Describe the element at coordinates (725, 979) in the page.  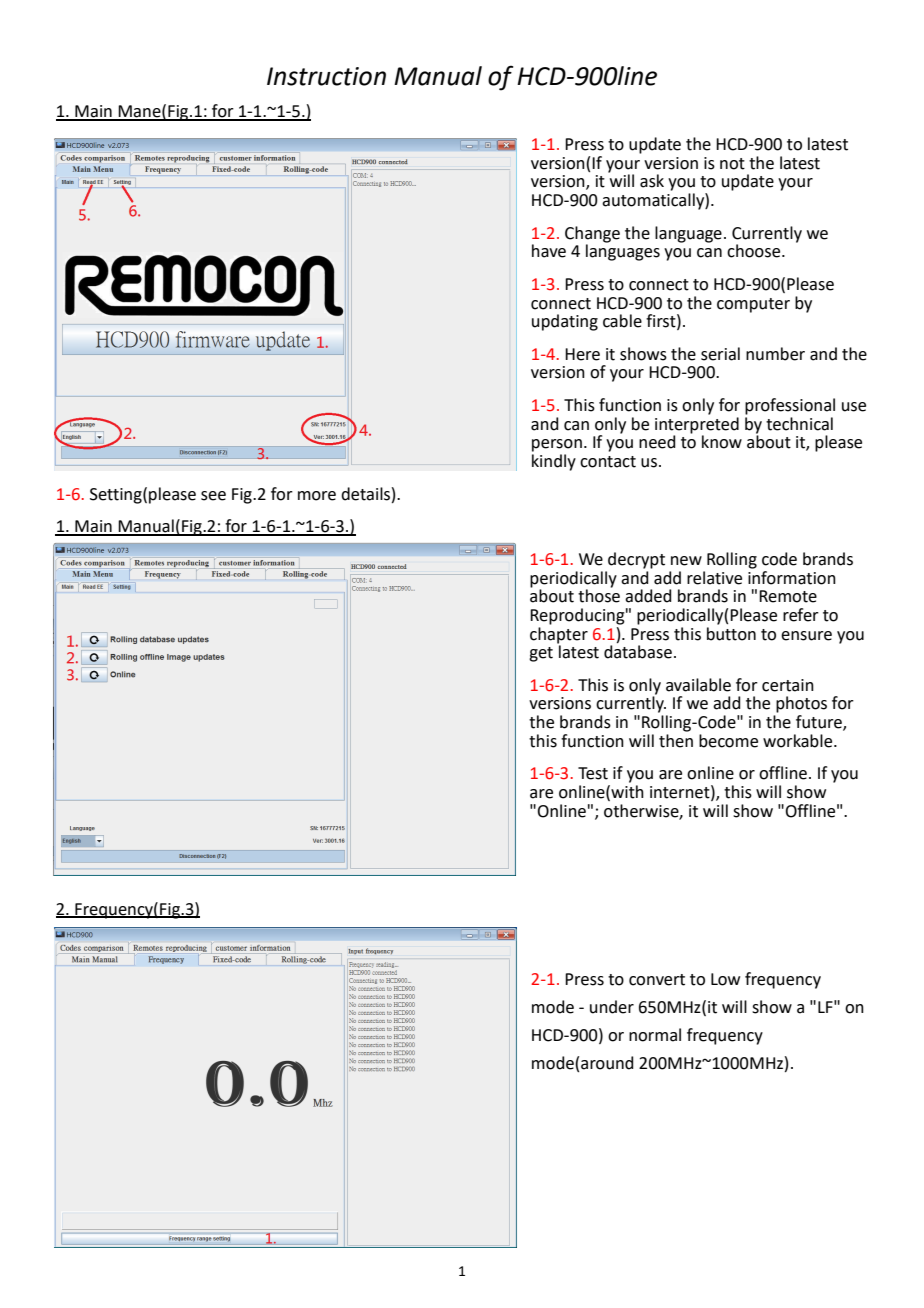
I see `Low` at that location.
